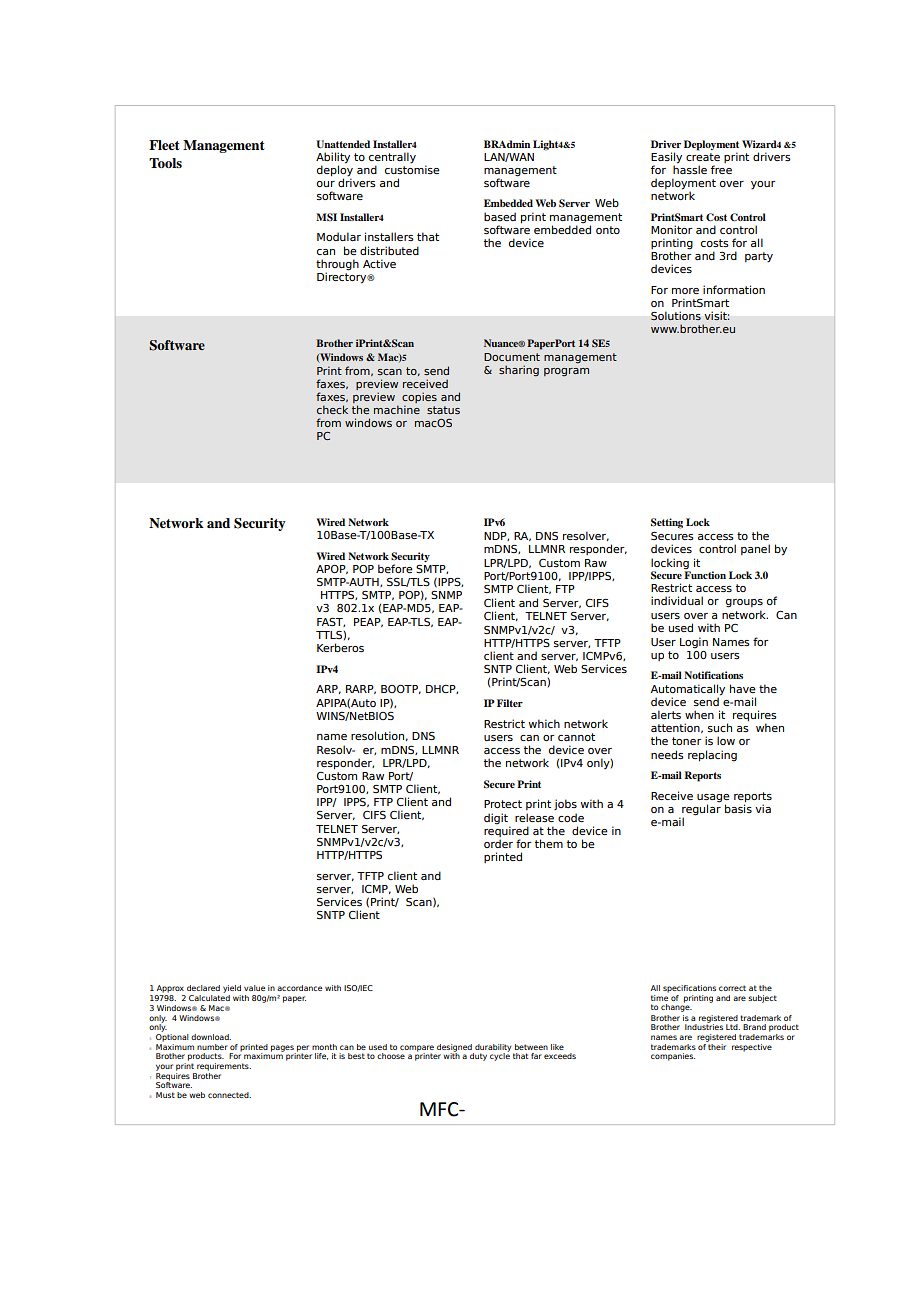  What do you see at coordinates (392, 158) in the document?
I see `centrally` at bounding box center [392, 158].
